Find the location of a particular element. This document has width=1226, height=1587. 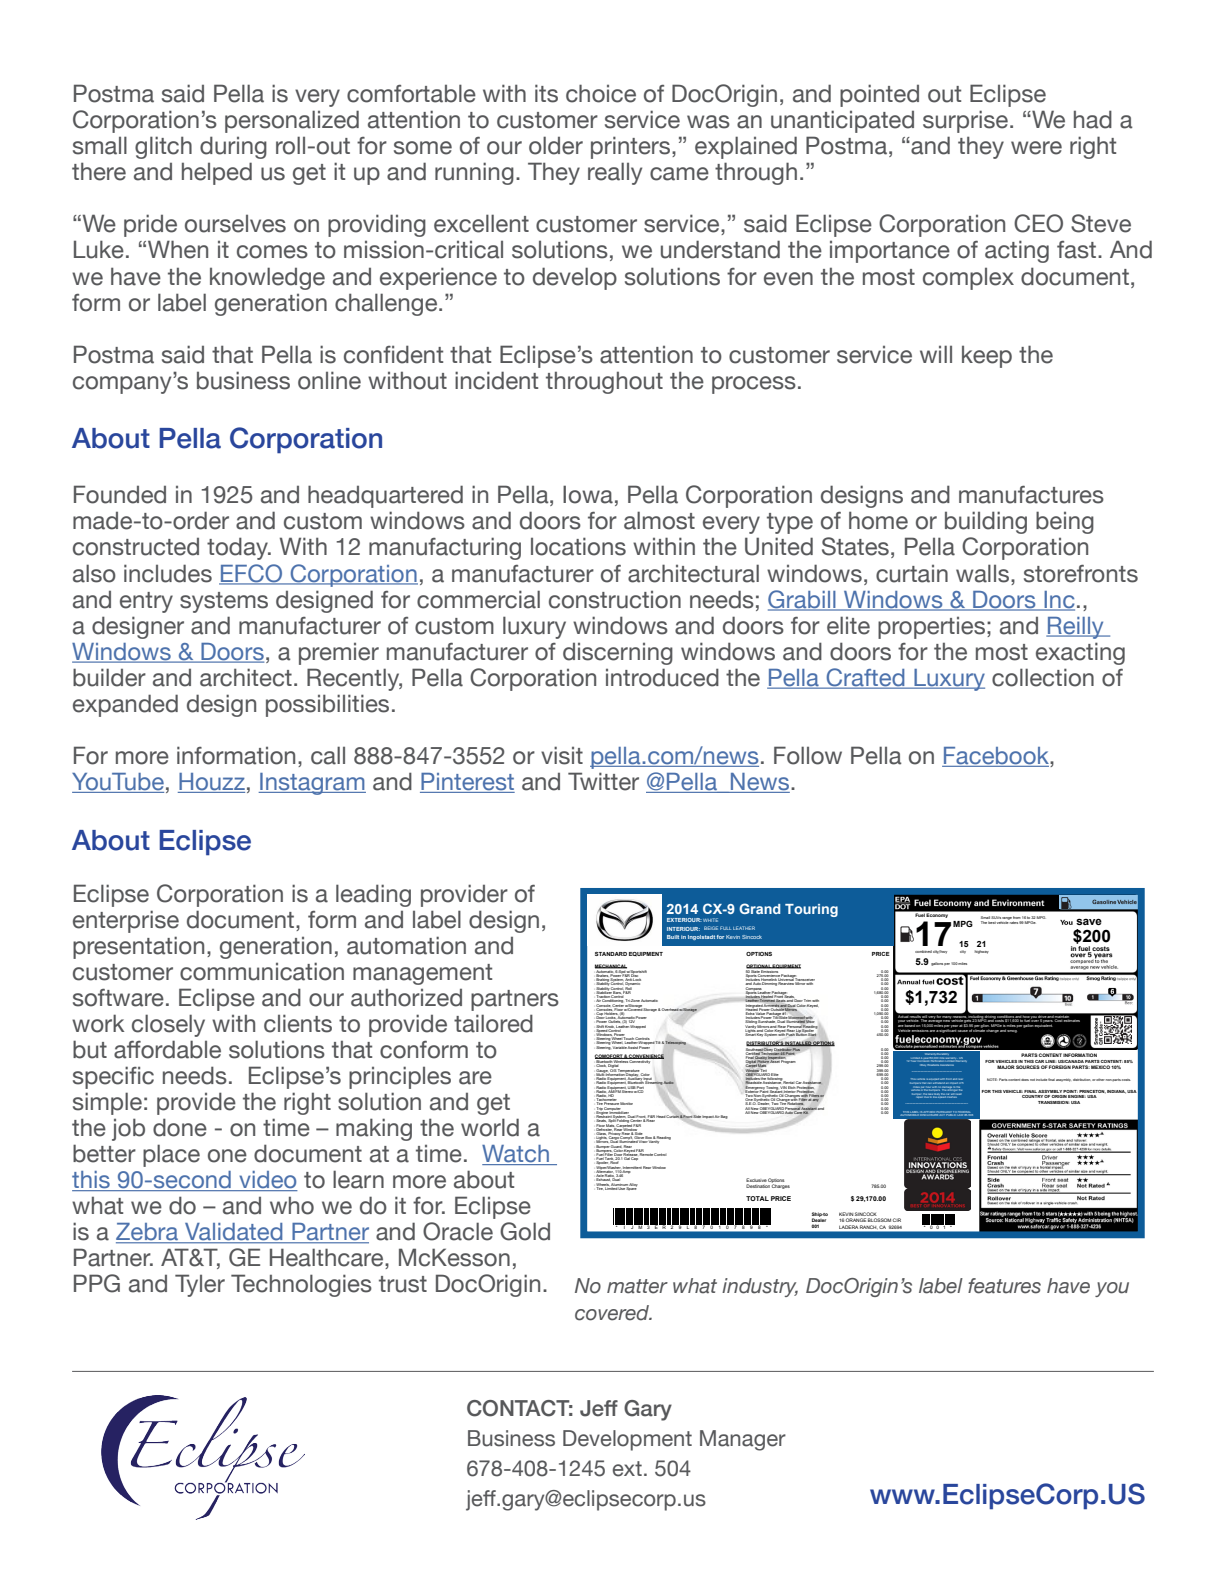

NOTE is located at coordinates (992, 1079).
